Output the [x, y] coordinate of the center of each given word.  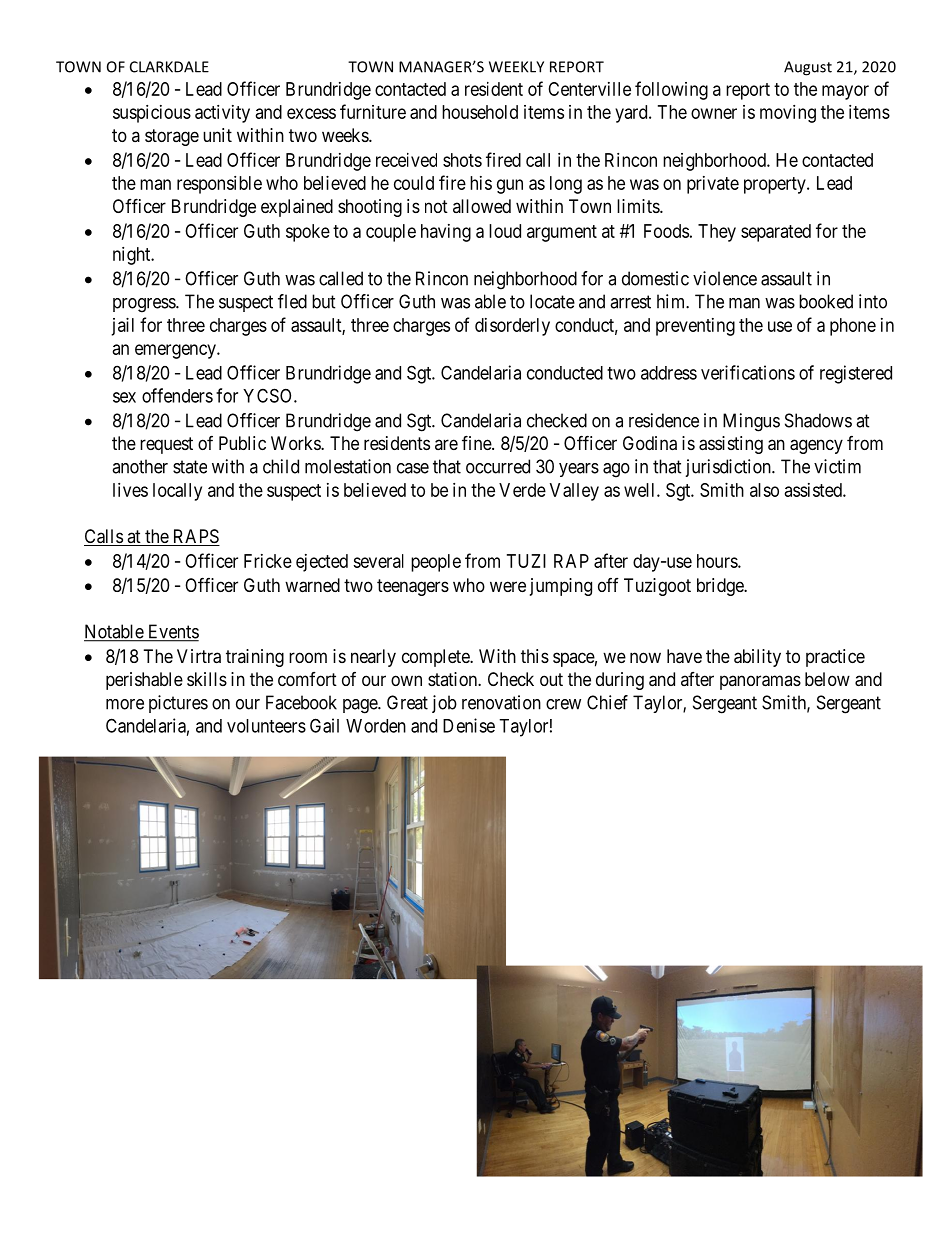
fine [477, 442]
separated [776, 233]
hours [718, 561]
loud [505, 231]
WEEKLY [516, 67]
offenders [177, 395]
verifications [748, 372]
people [436, 563]
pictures [178, 704]
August [808, 68]
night [133, 256]
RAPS [195, 537]
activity [222, 114]
